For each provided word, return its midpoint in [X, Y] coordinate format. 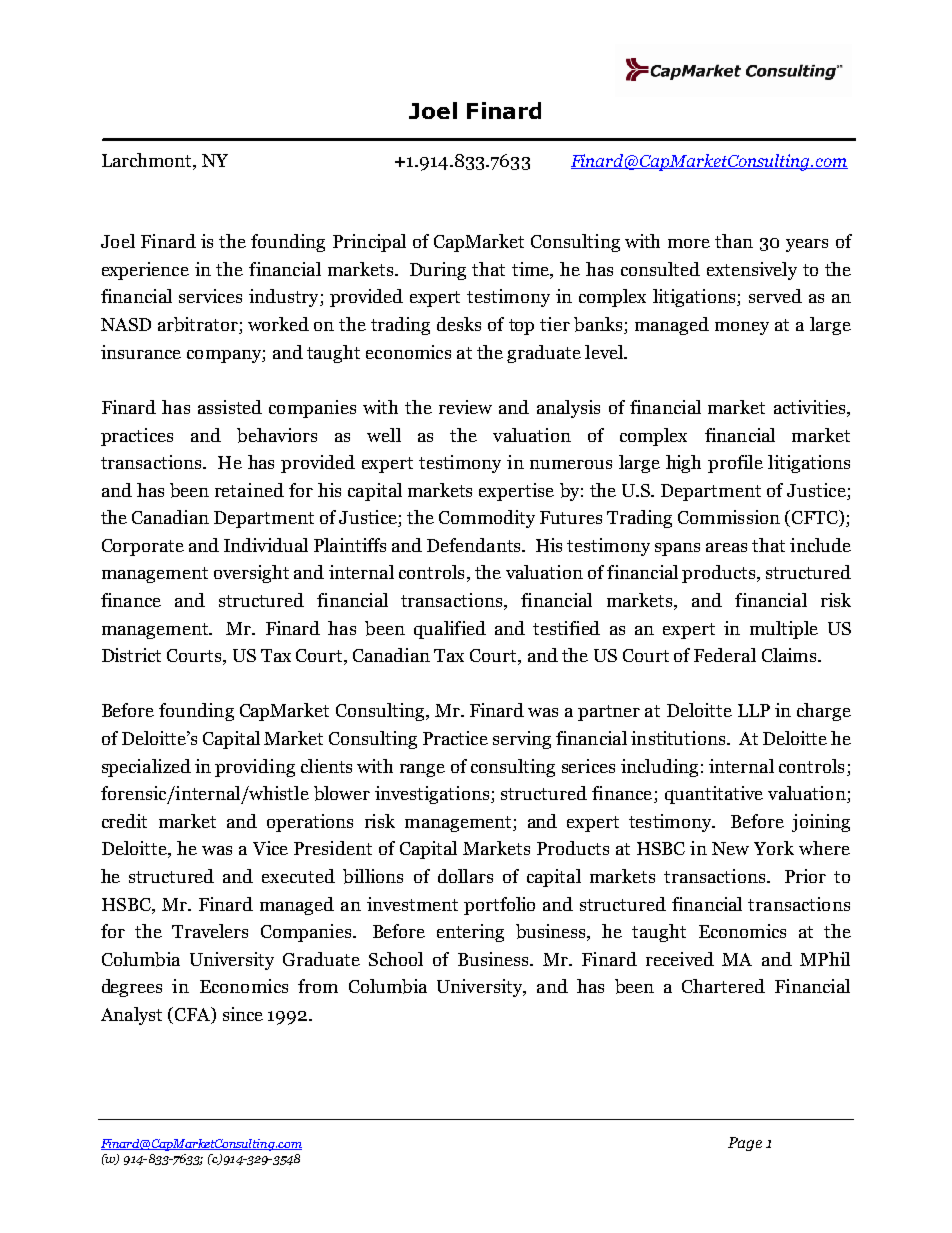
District [131, 655]
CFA [194, 1015]
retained [249, 490]
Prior [805, 876]
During [438, 271]
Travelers [210, 931]
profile [735, 464]
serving [522, 740]
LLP [754, 710]
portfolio [499, 906]
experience [145, 271]
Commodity [487, 519]
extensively [752, 271]
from [318, 986]
